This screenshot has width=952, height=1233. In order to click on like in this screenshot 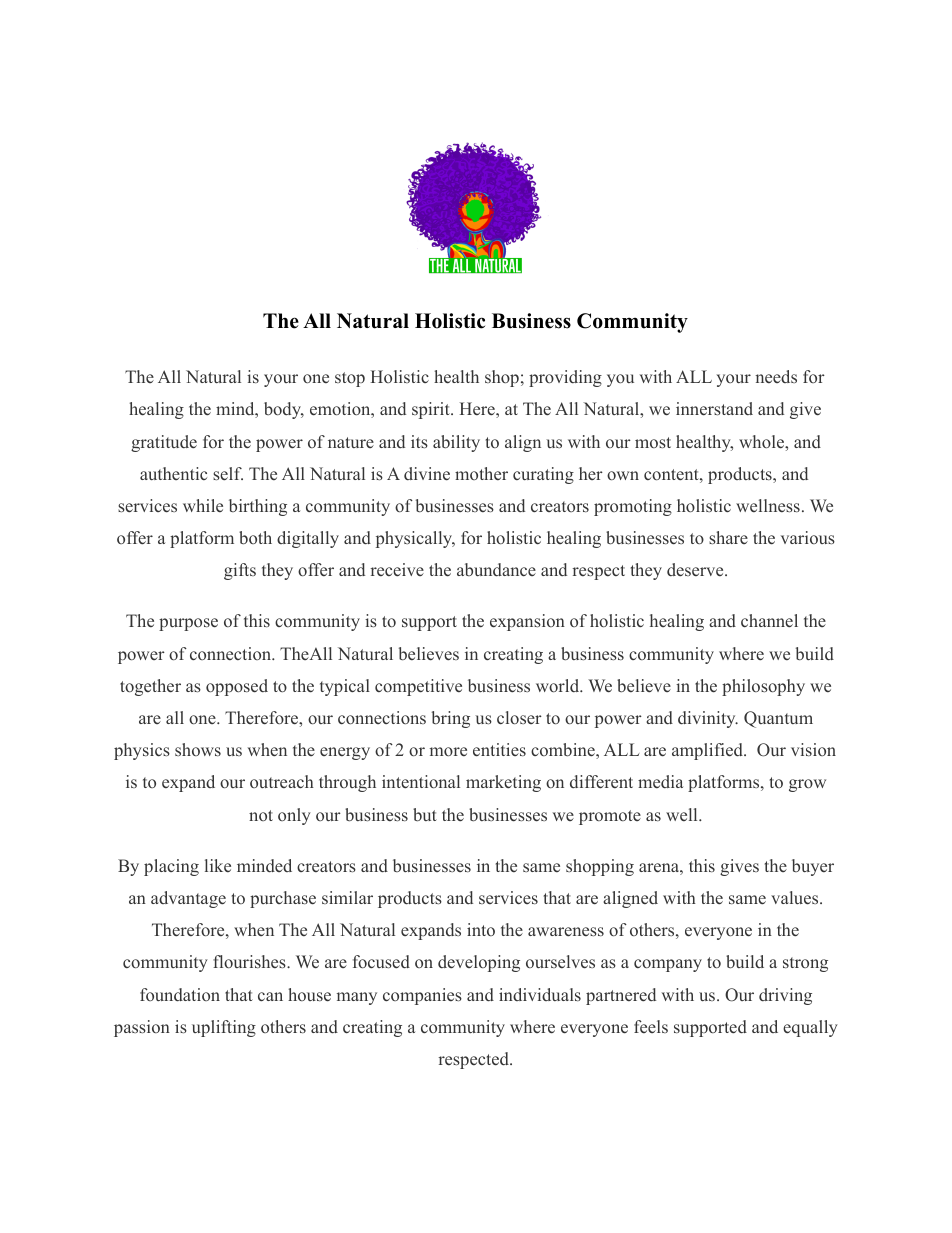, I will do `click(218, 865)`.
